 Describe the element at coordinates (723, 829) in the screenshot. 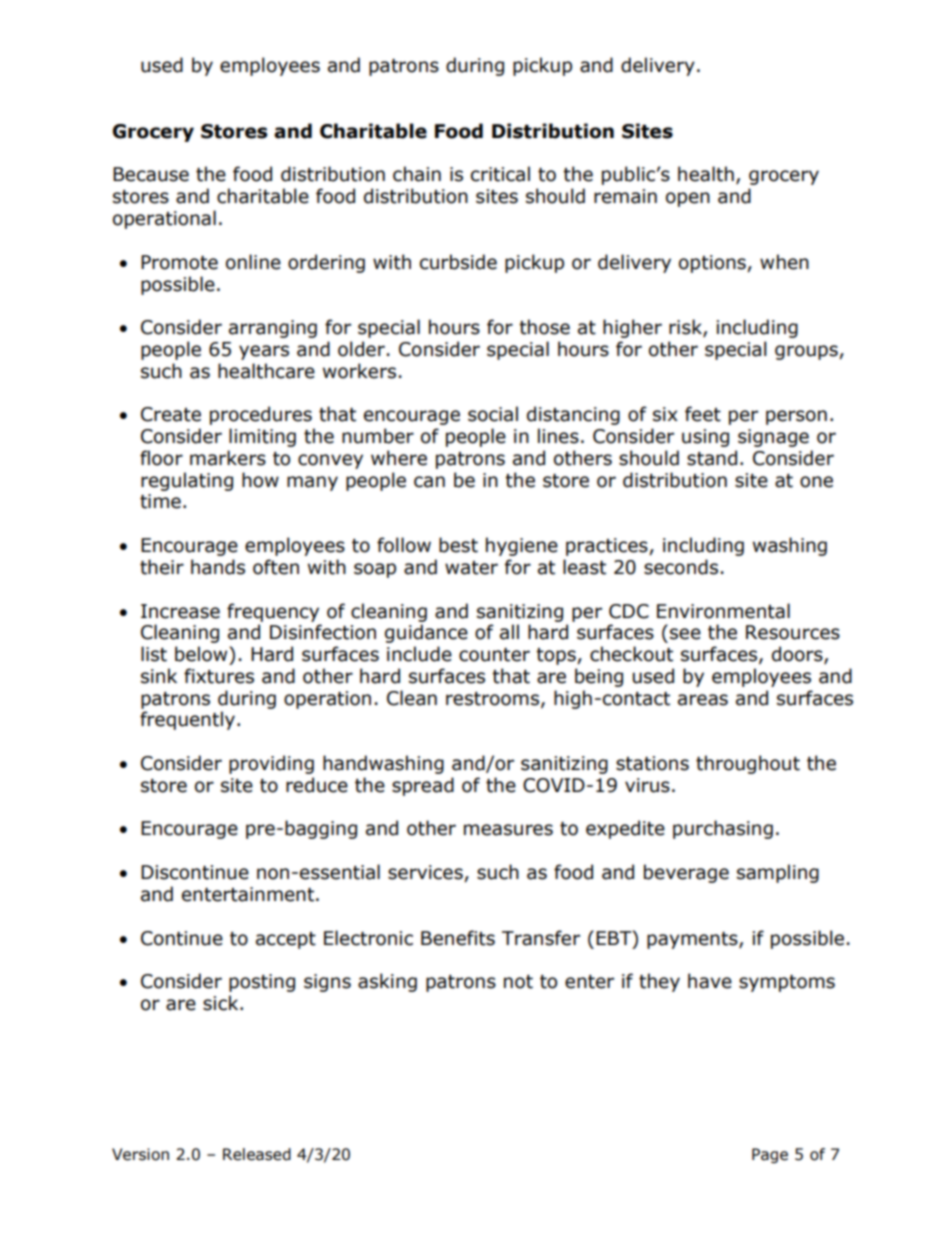

I see `purchasing` at that location.
